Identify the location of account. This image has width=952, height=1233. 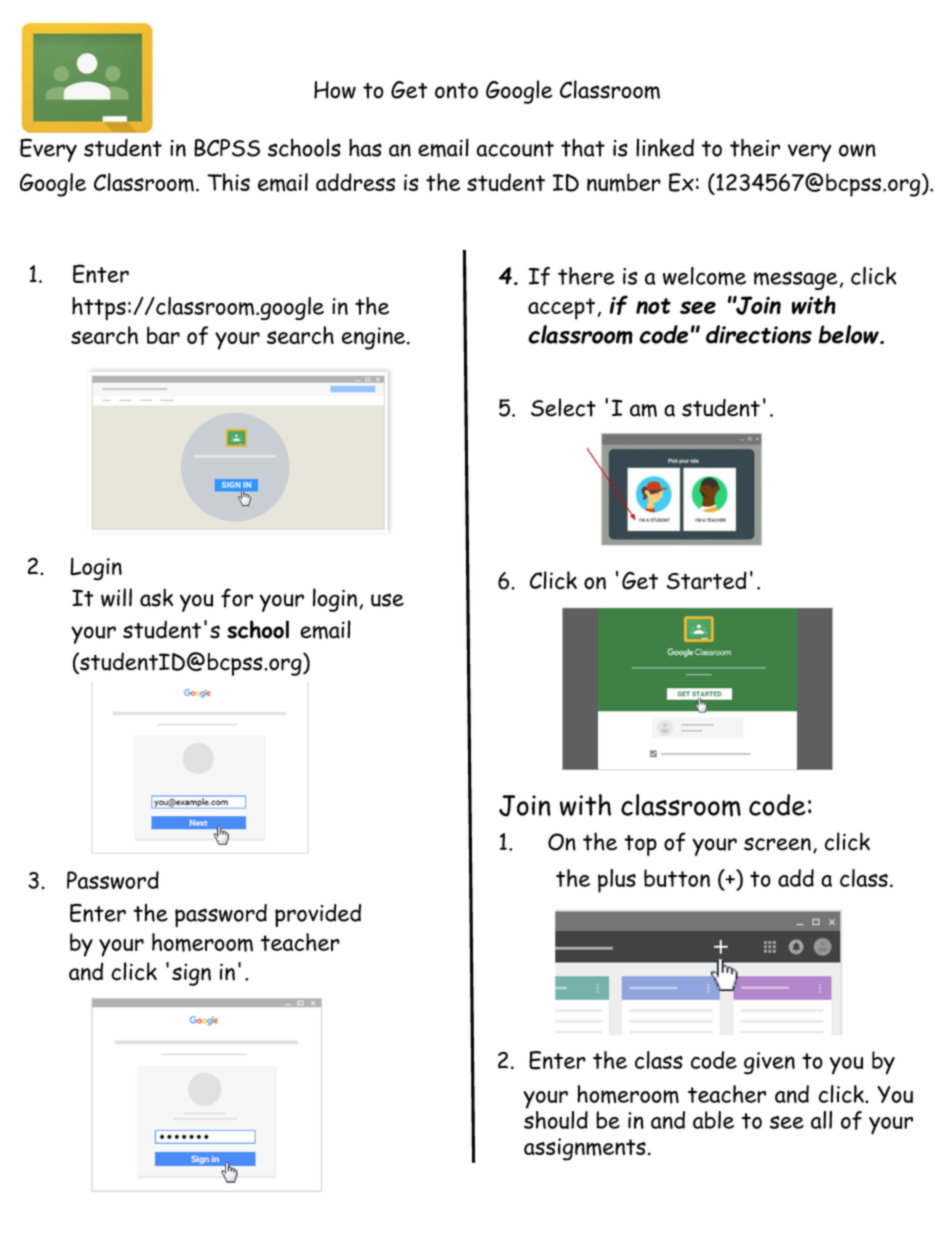
(515, 149).
